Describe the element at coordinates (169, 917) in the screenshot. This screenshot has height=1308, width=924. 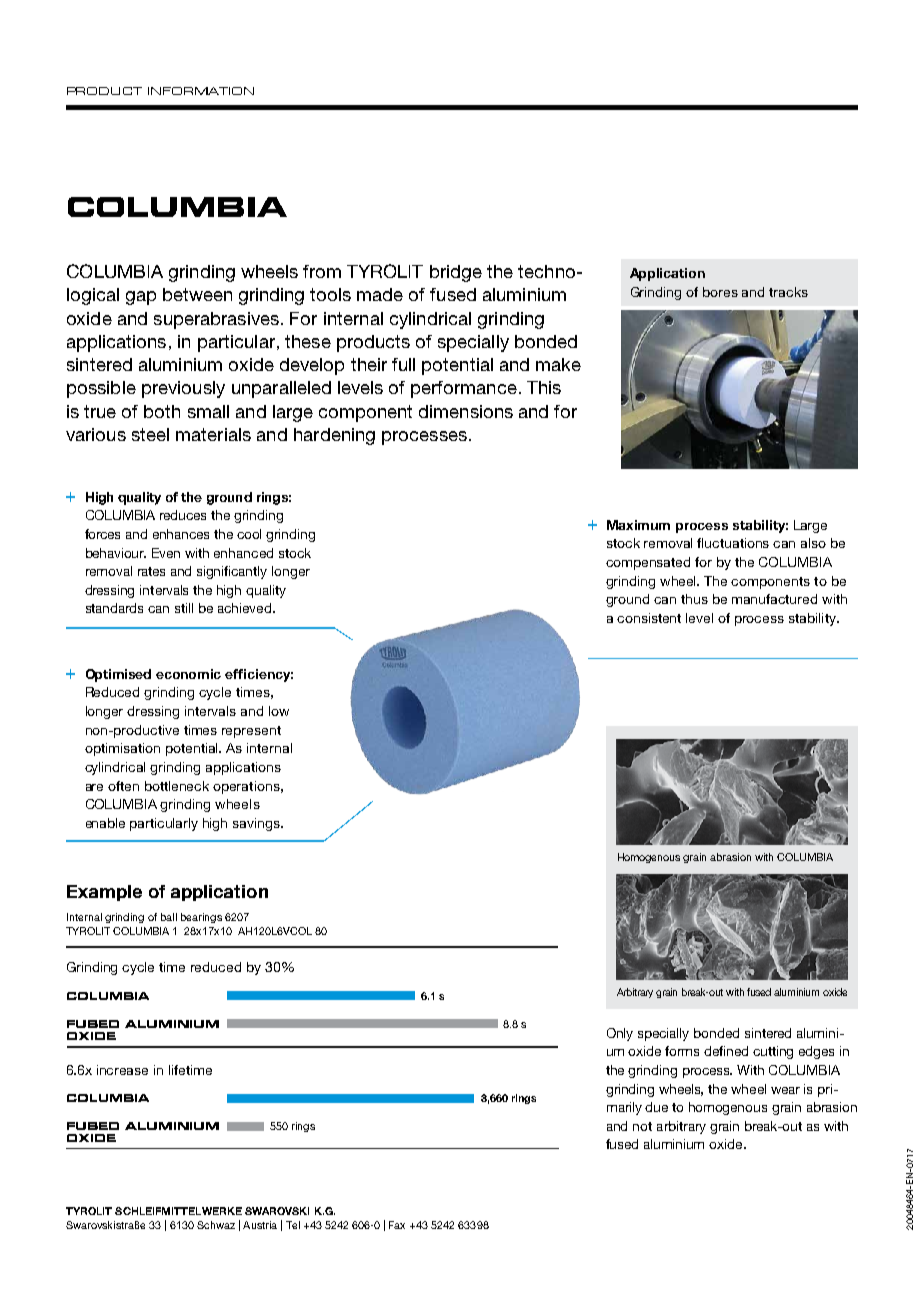
I see `ball` at that location.
